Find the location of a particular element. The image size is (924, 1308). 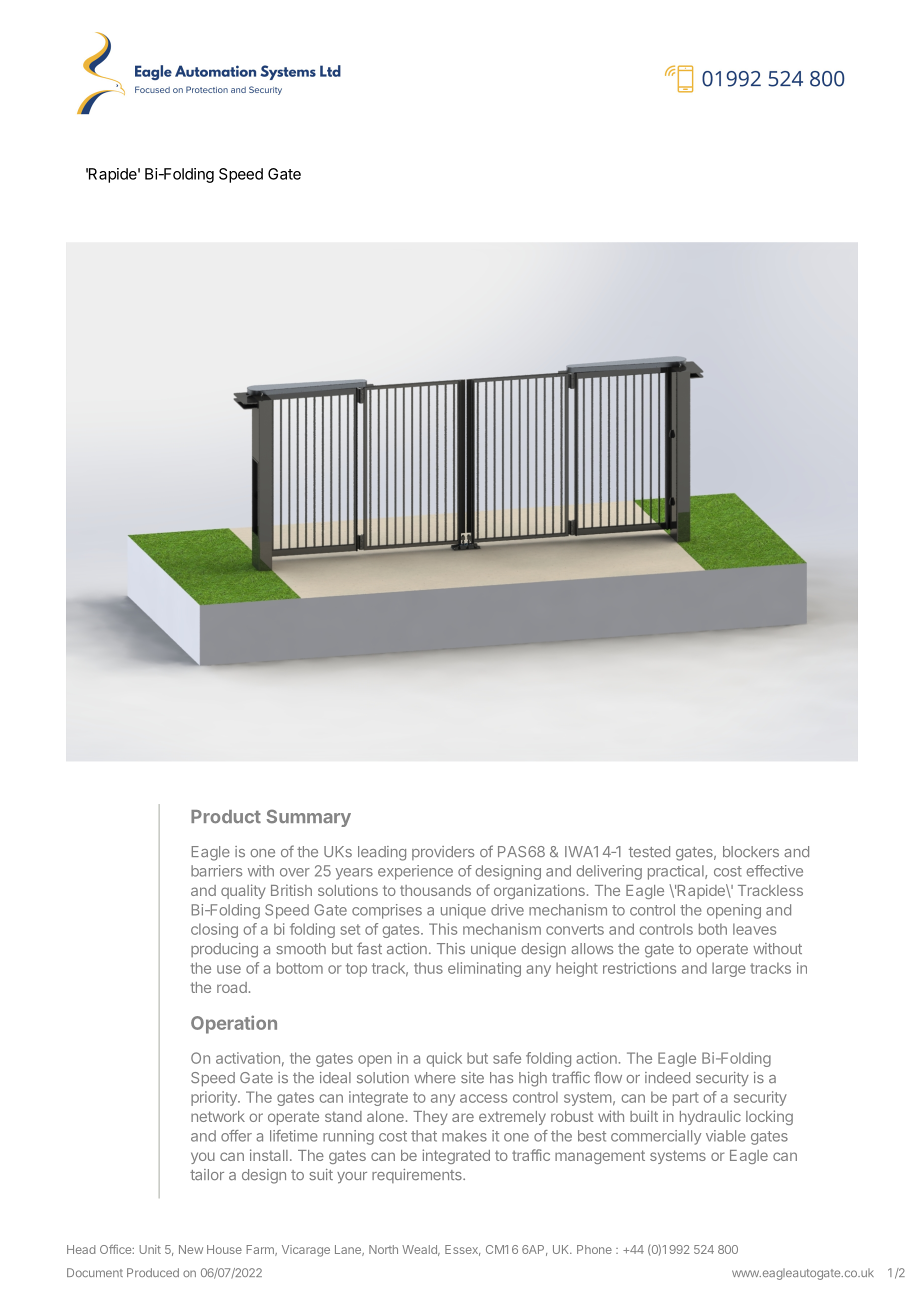

indeed is located at coordinates (667, 1077).
